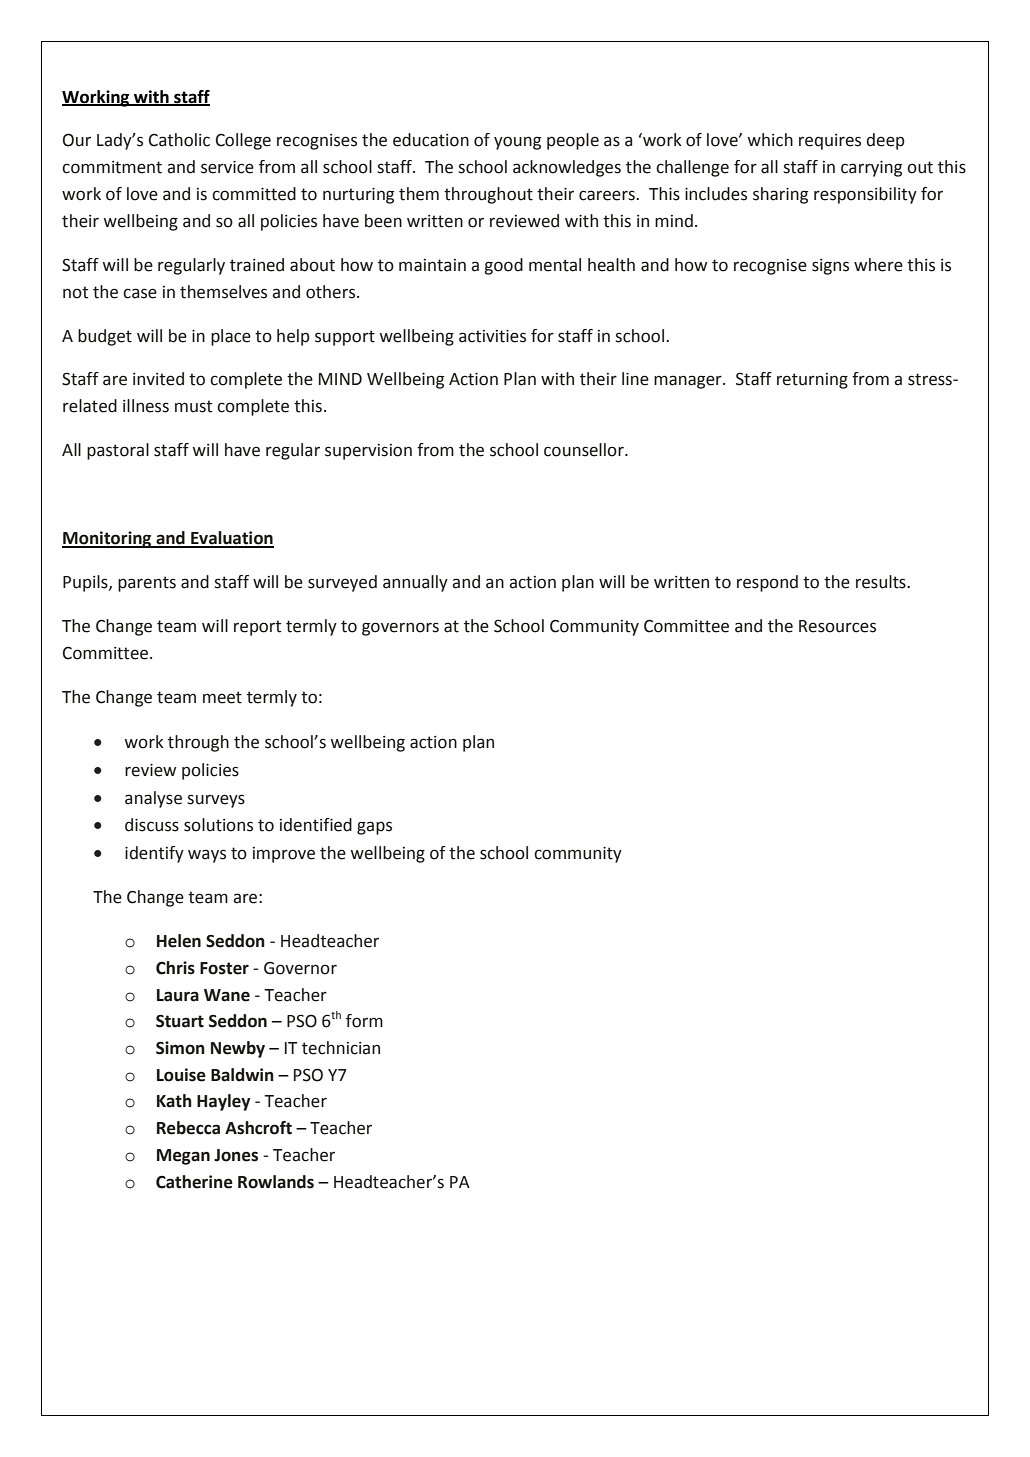  What do you see at coordinates (837, 626) in the screenshot?
I see `Resources` at bounding box center [837, 626].
